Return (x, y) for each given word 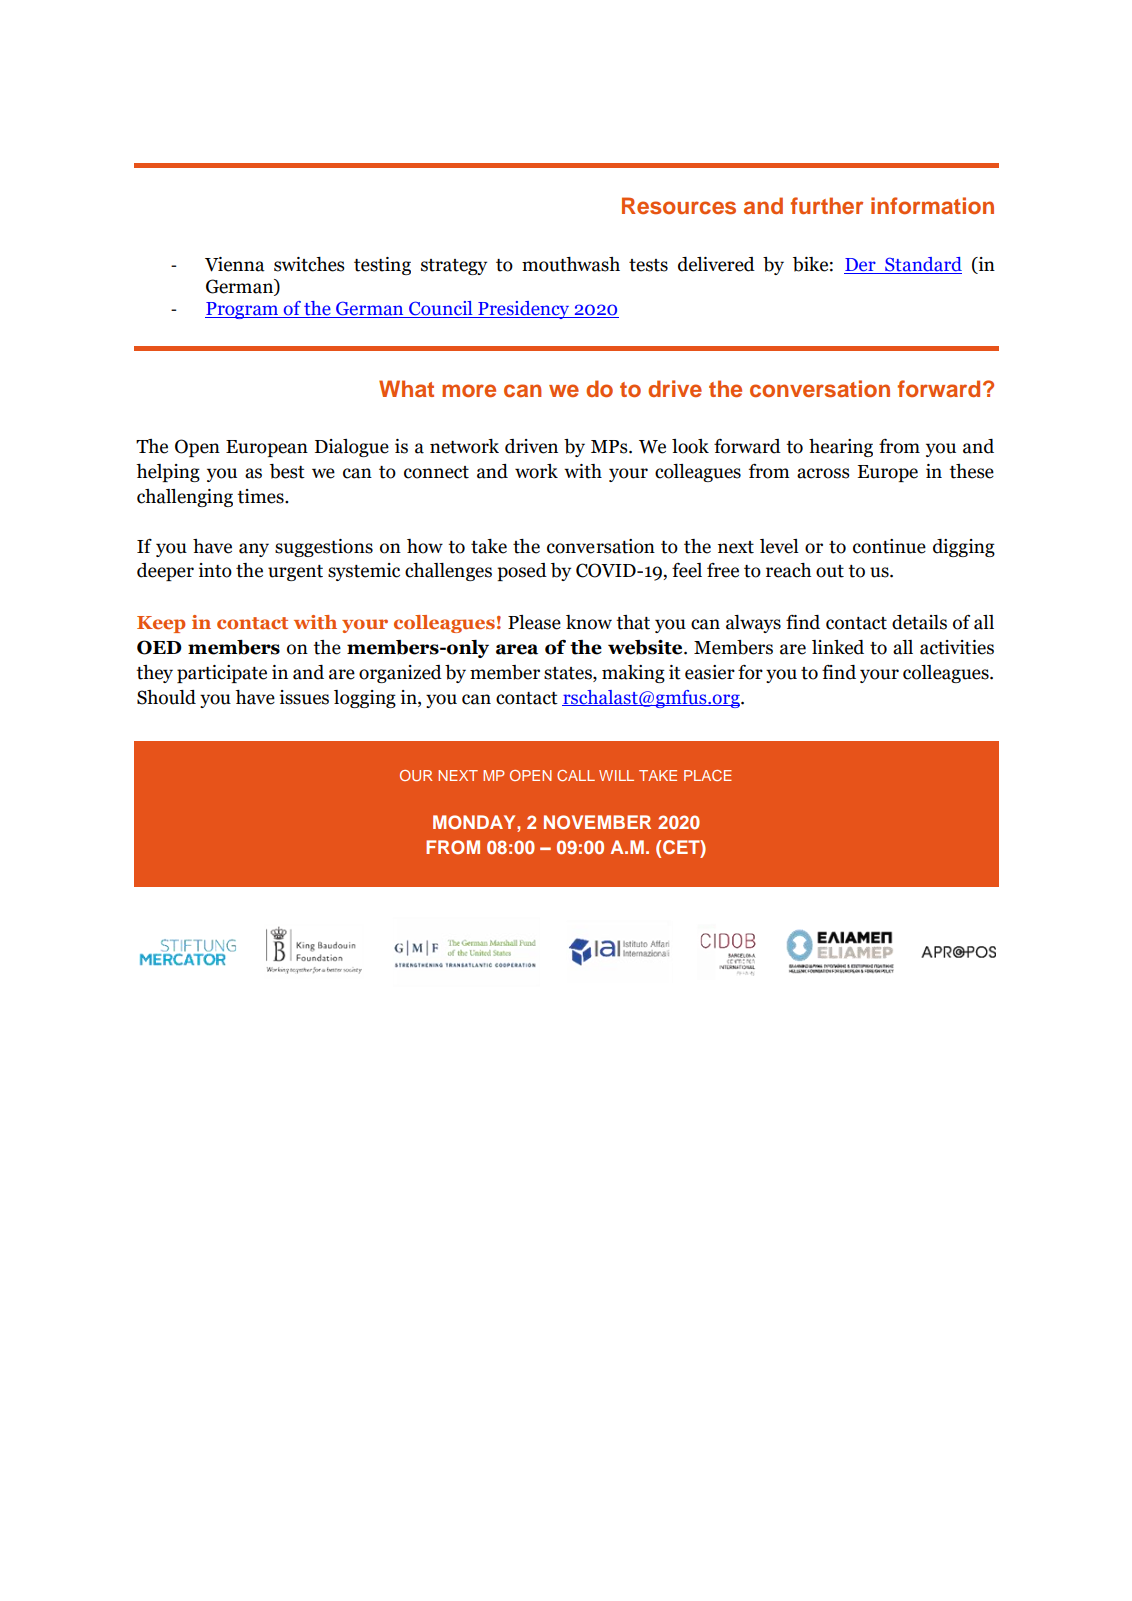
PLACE (708, 775)
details (919, 622)
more (469, 390)
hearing (841, 448)
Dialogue (352, 448)
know (589, 622)
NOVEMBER (597, 822)
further (827, 205)
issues (304, 697)
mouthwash (571, 264)
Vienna (235, 264)
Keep (161, 624)
